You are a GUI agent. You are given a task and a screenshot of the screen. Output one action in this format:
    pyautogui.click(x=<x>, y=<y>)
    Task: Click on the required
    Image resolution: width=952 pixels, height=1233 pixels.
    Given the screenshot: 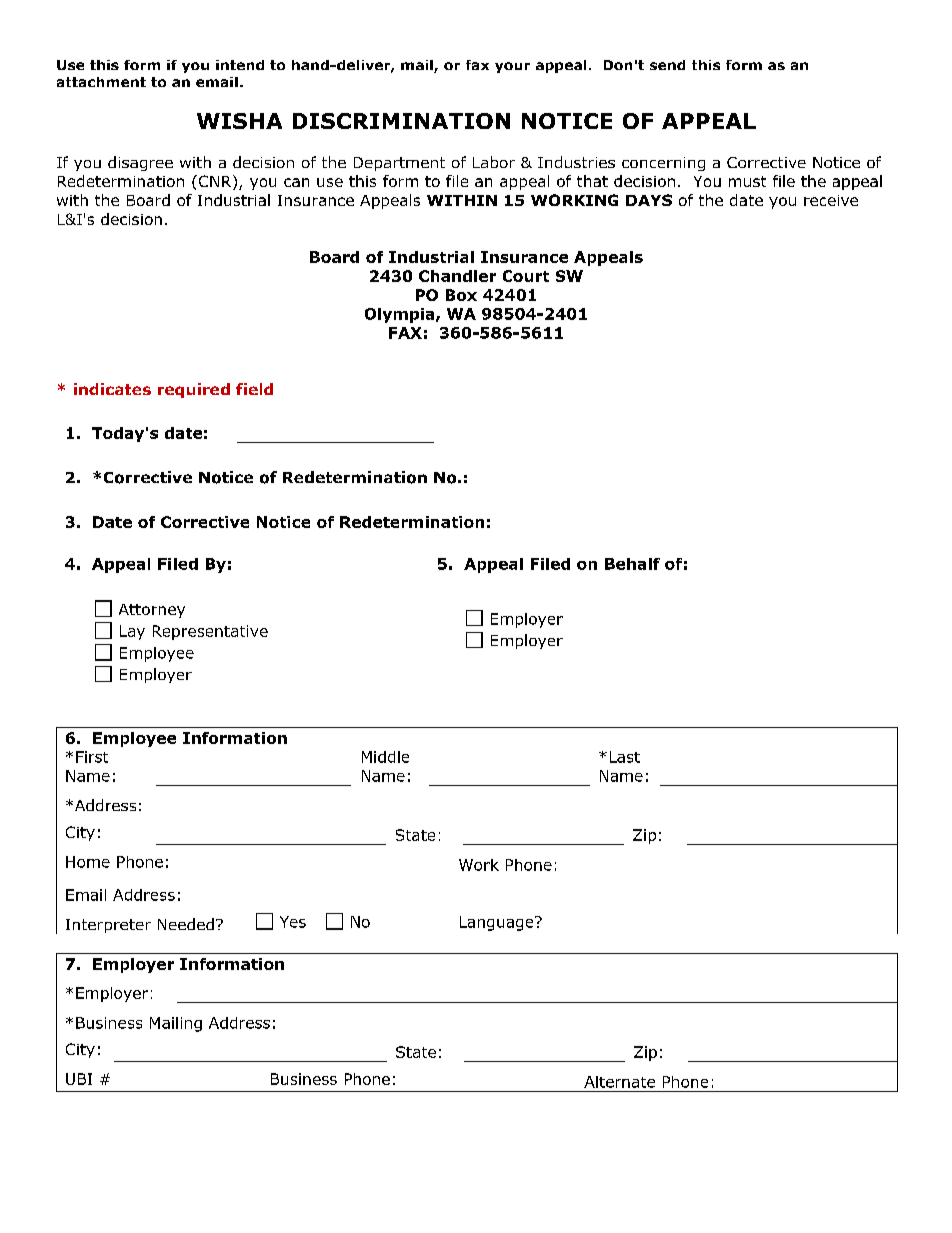 What is the action you would take?
    pyautogui.click(x=194, y=390)
